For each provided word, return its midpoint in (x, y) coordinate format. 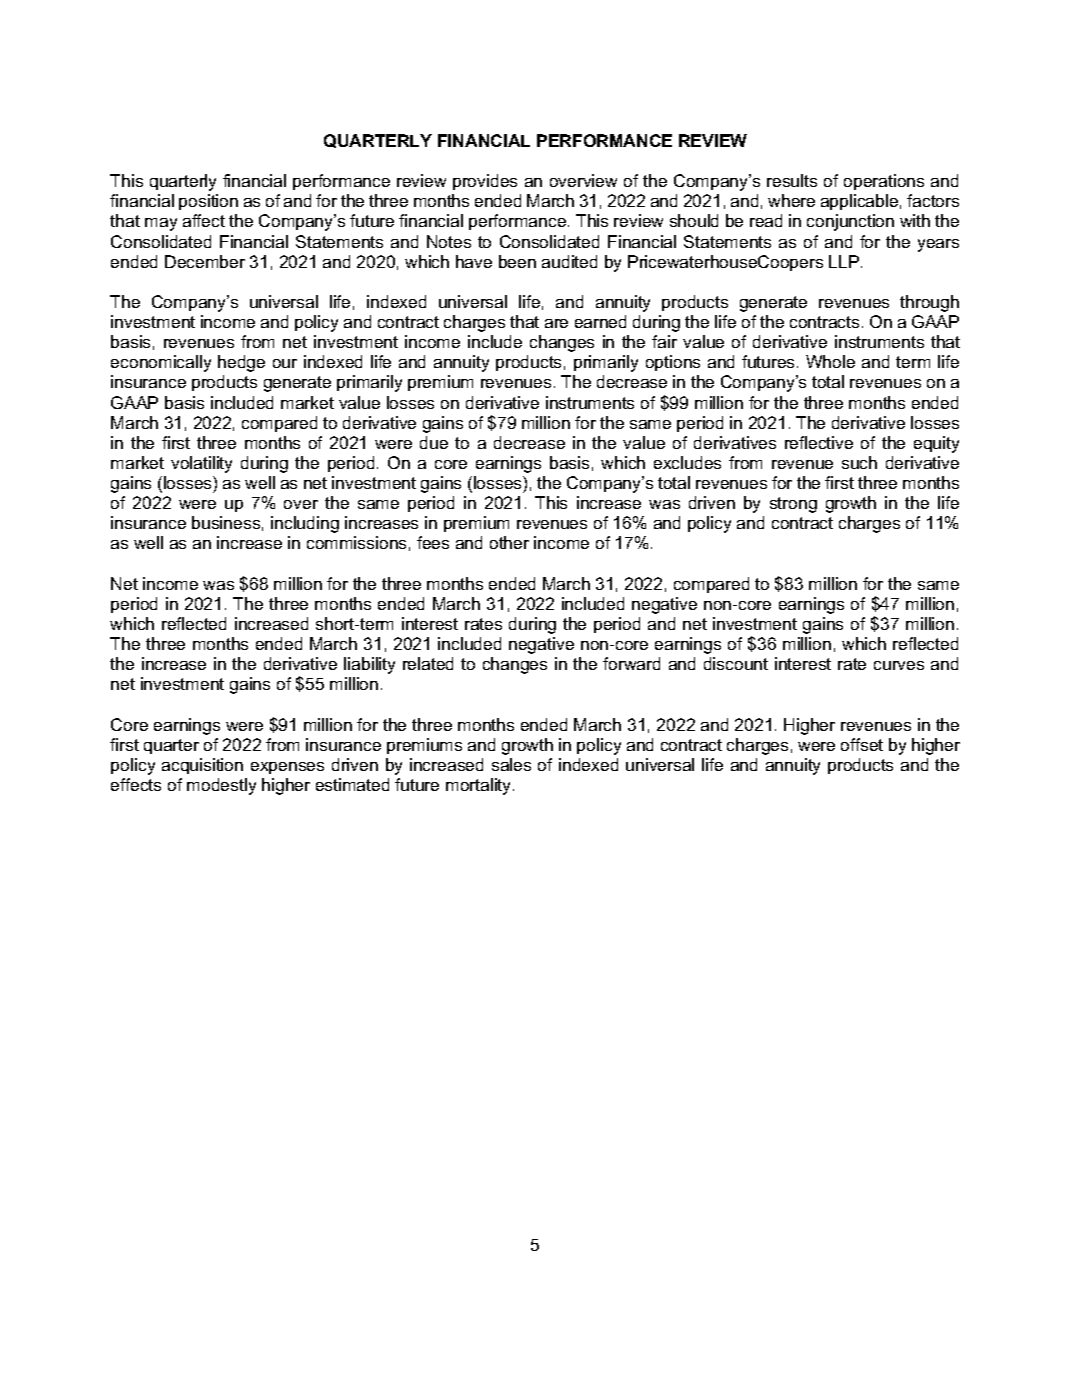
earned (600, 321)
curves (899, 665)
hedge (241, 363)
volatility (201, 464)
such (859, 462)
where (791, 200)
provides (485, 182)
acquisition (202, 766)
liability (369, 665)
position (208, 202)
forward (631, 663)
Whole (830, 361)
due (434, 442)
